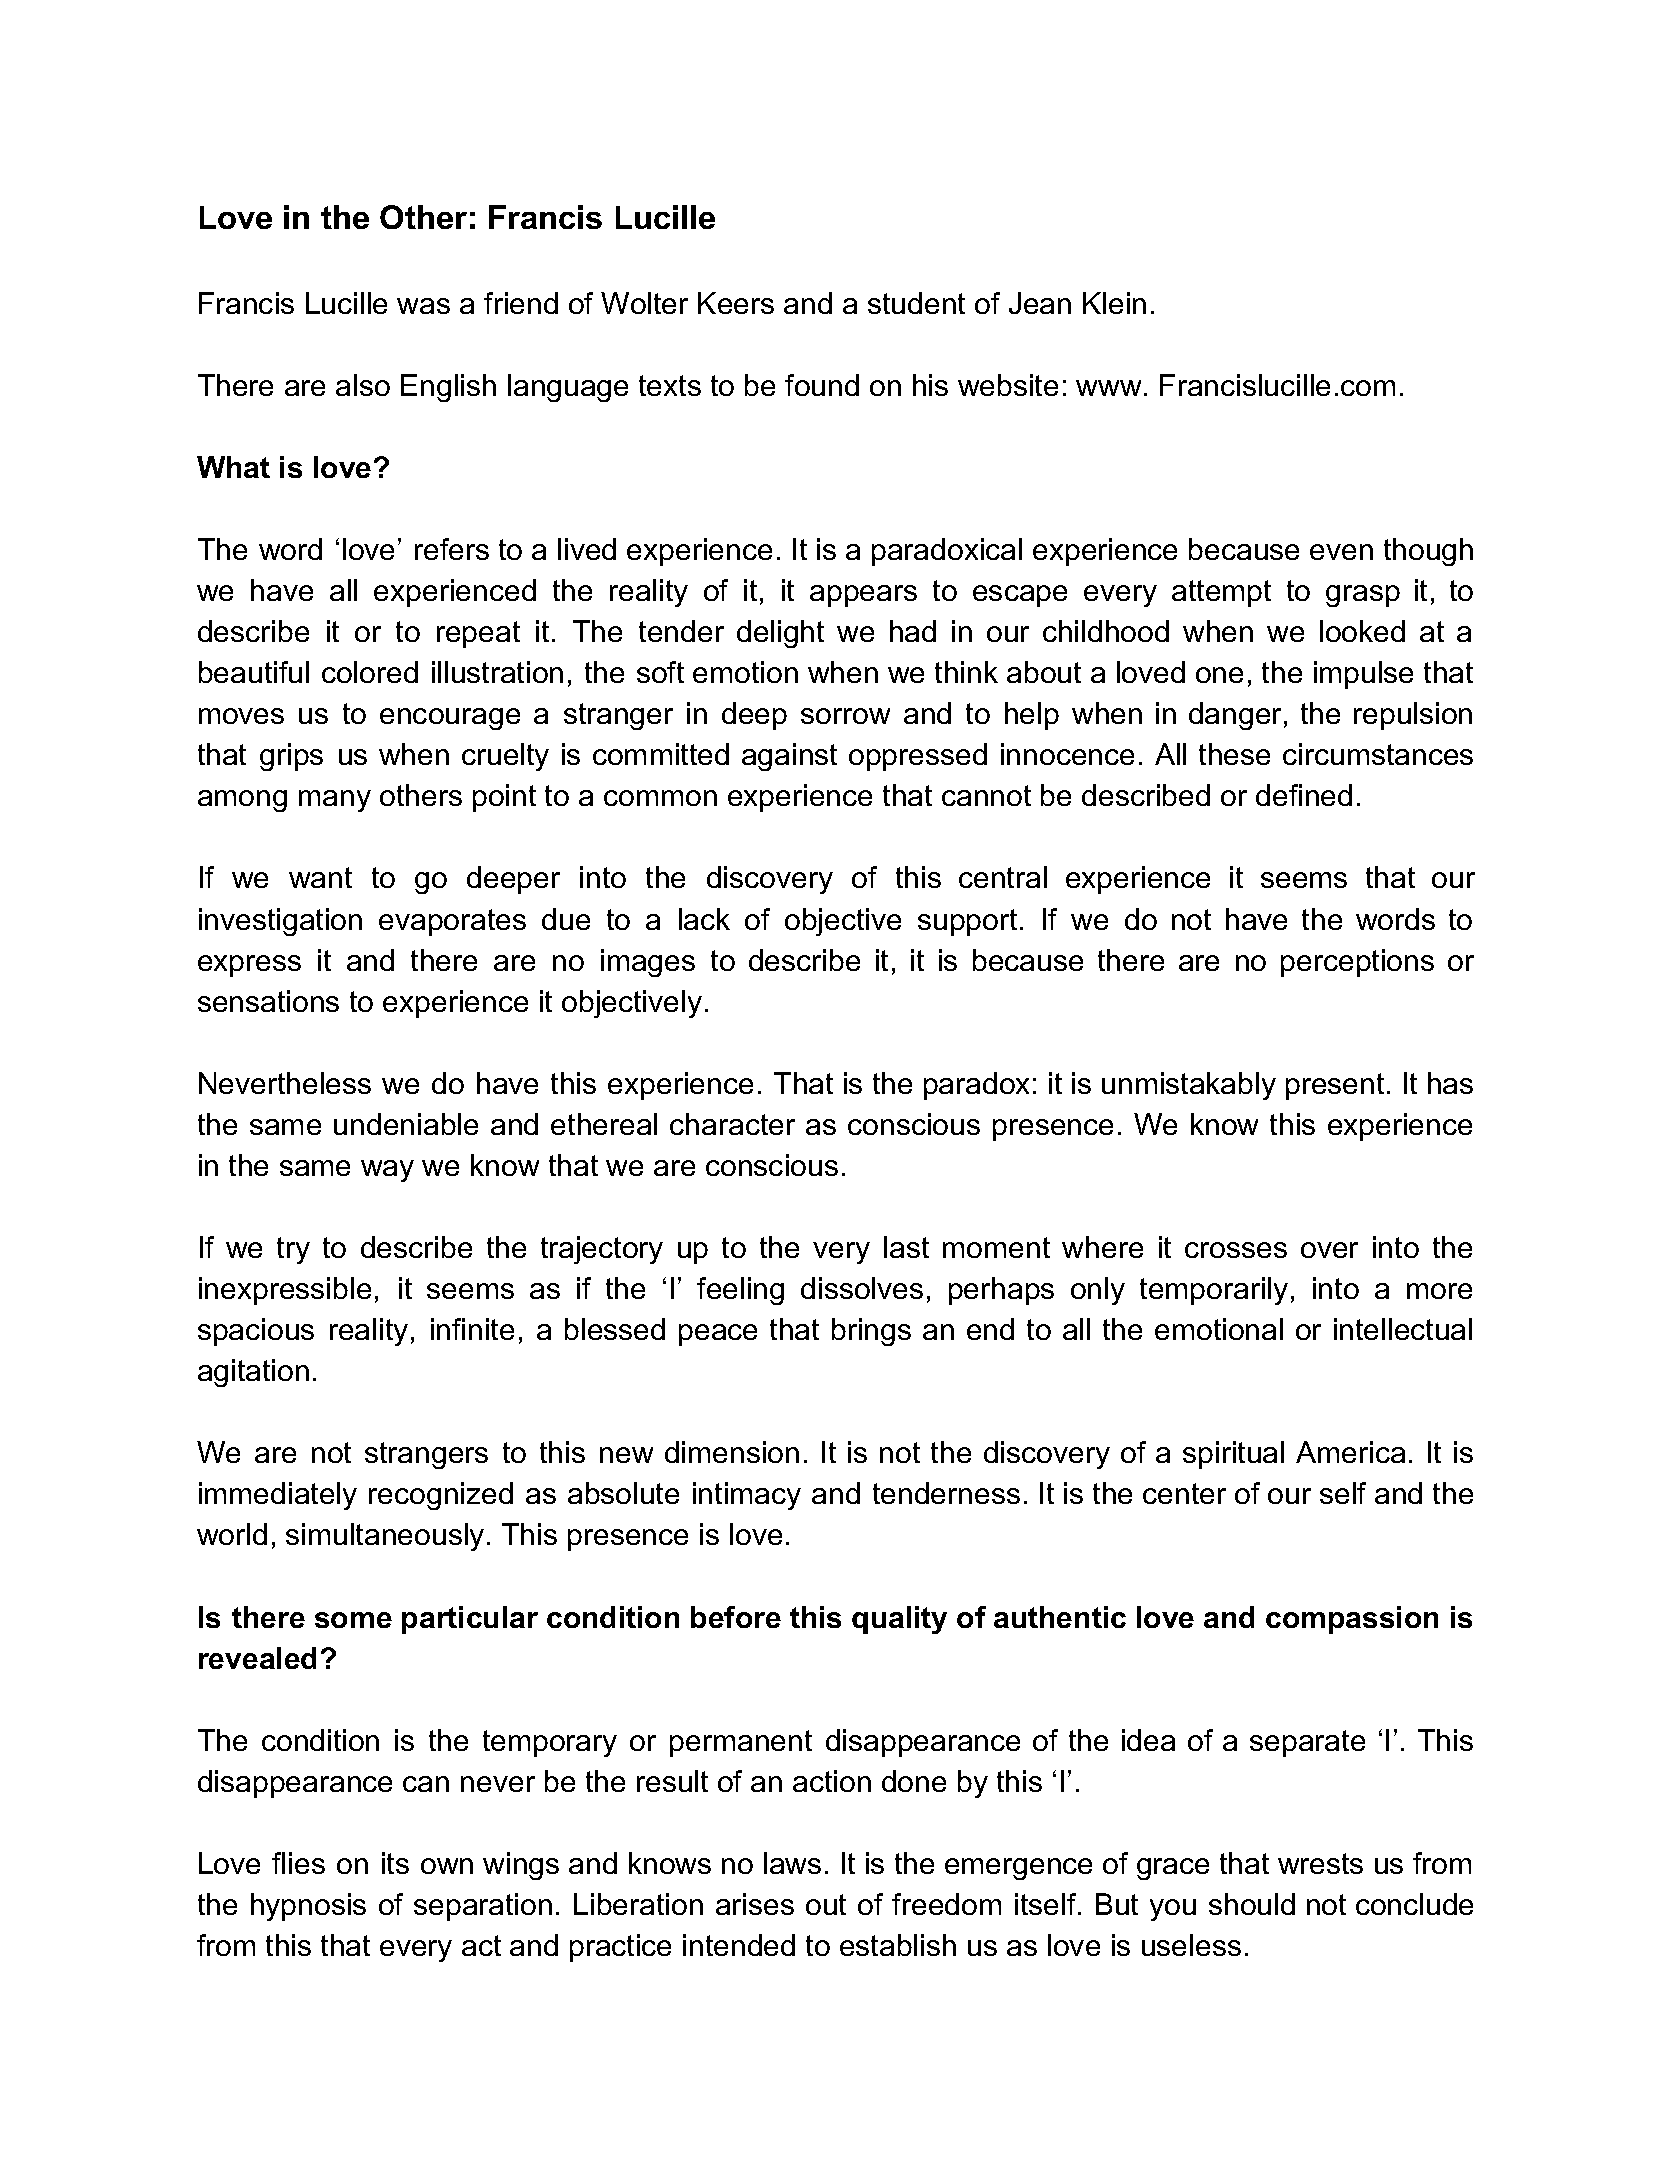 The height and width of the screenshot is (2168, 1675). What do you see at coordinates (792, 1863) in the screenshot?
I see `laws` at bounding box center [792, 1863].
